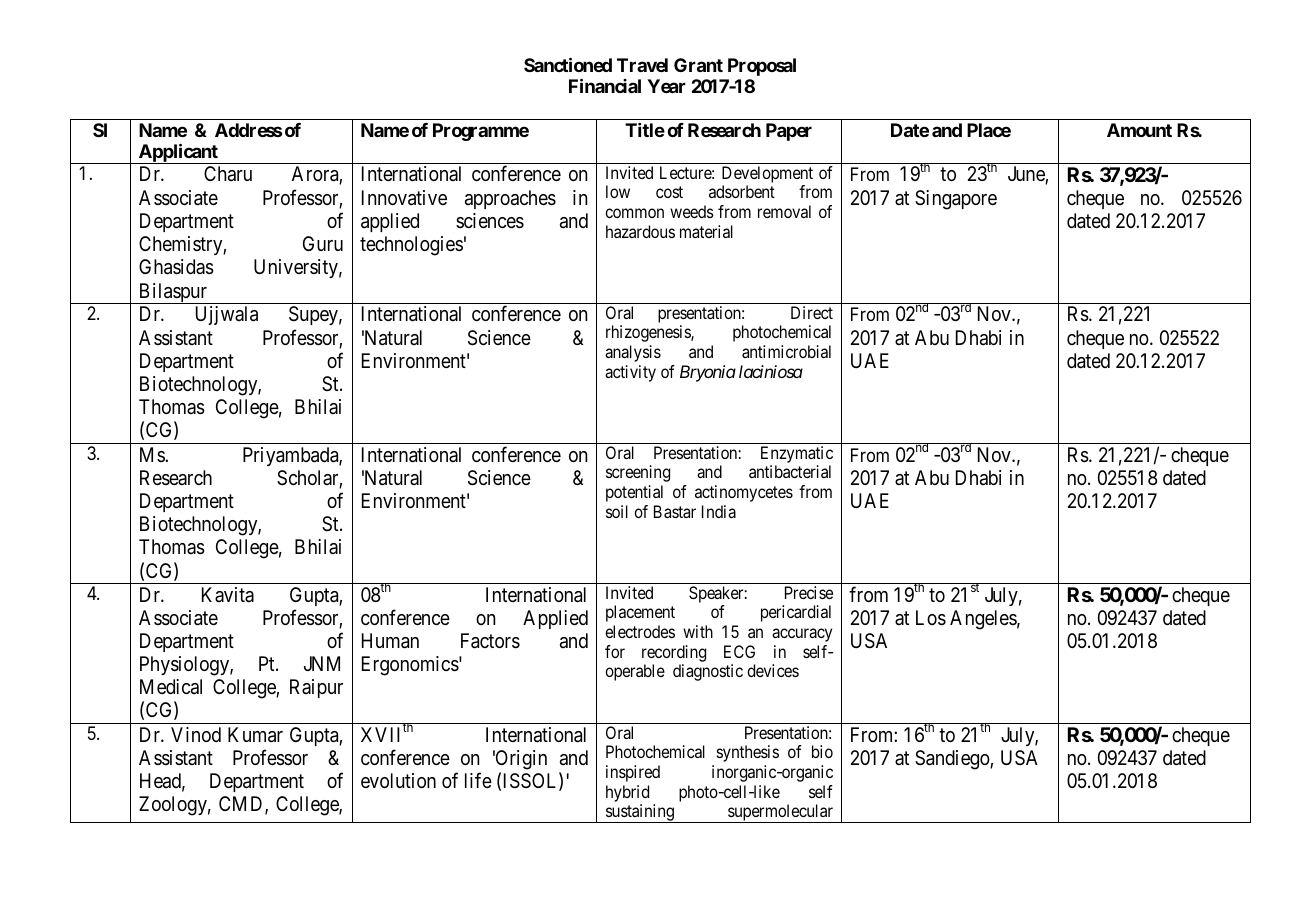  I want to click on Year, so click(666, 86).
